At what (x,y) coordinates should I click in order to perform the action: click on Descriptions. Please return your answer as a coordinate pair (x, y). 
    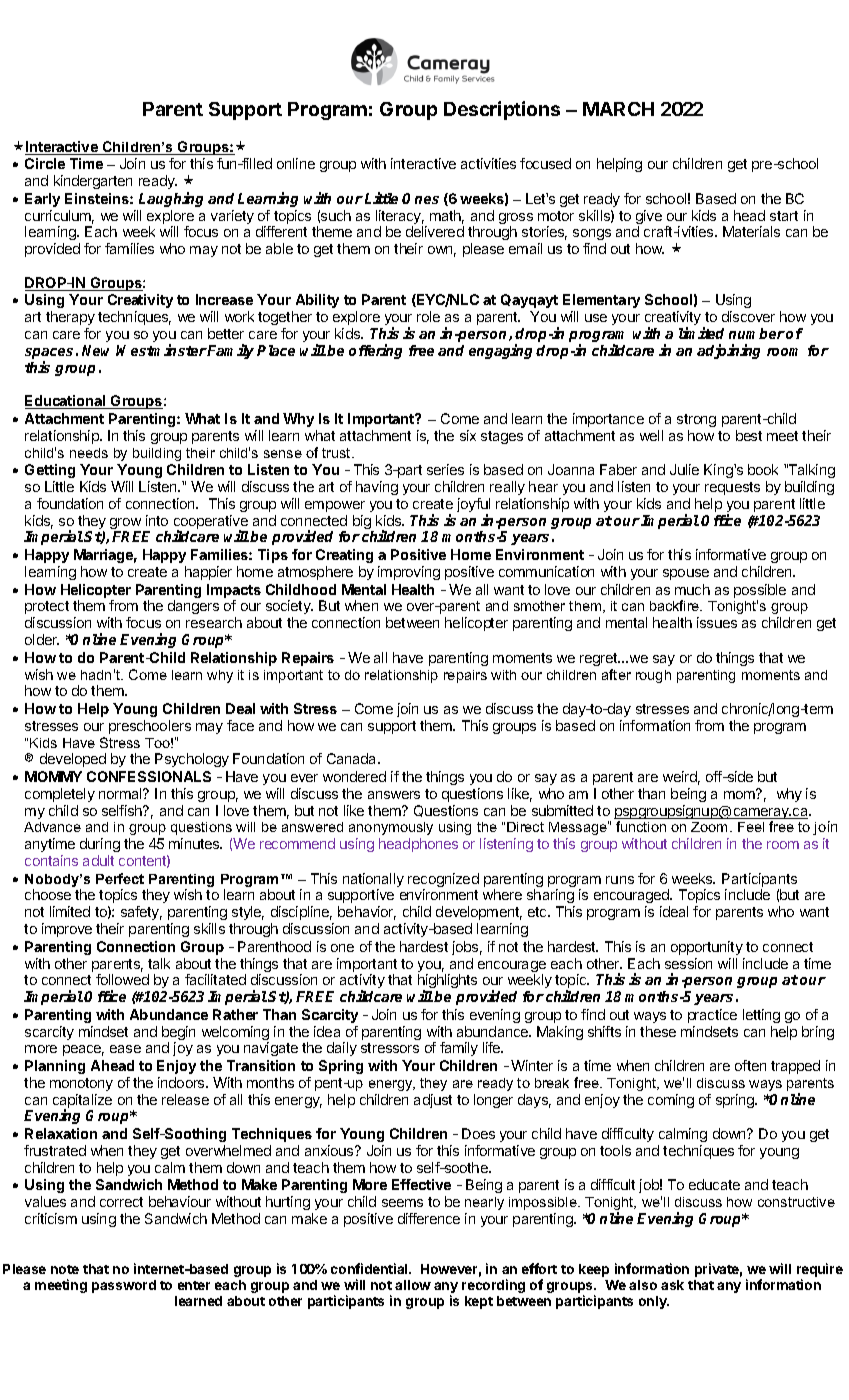
    Looking at the image, I should click on (502, 110).
